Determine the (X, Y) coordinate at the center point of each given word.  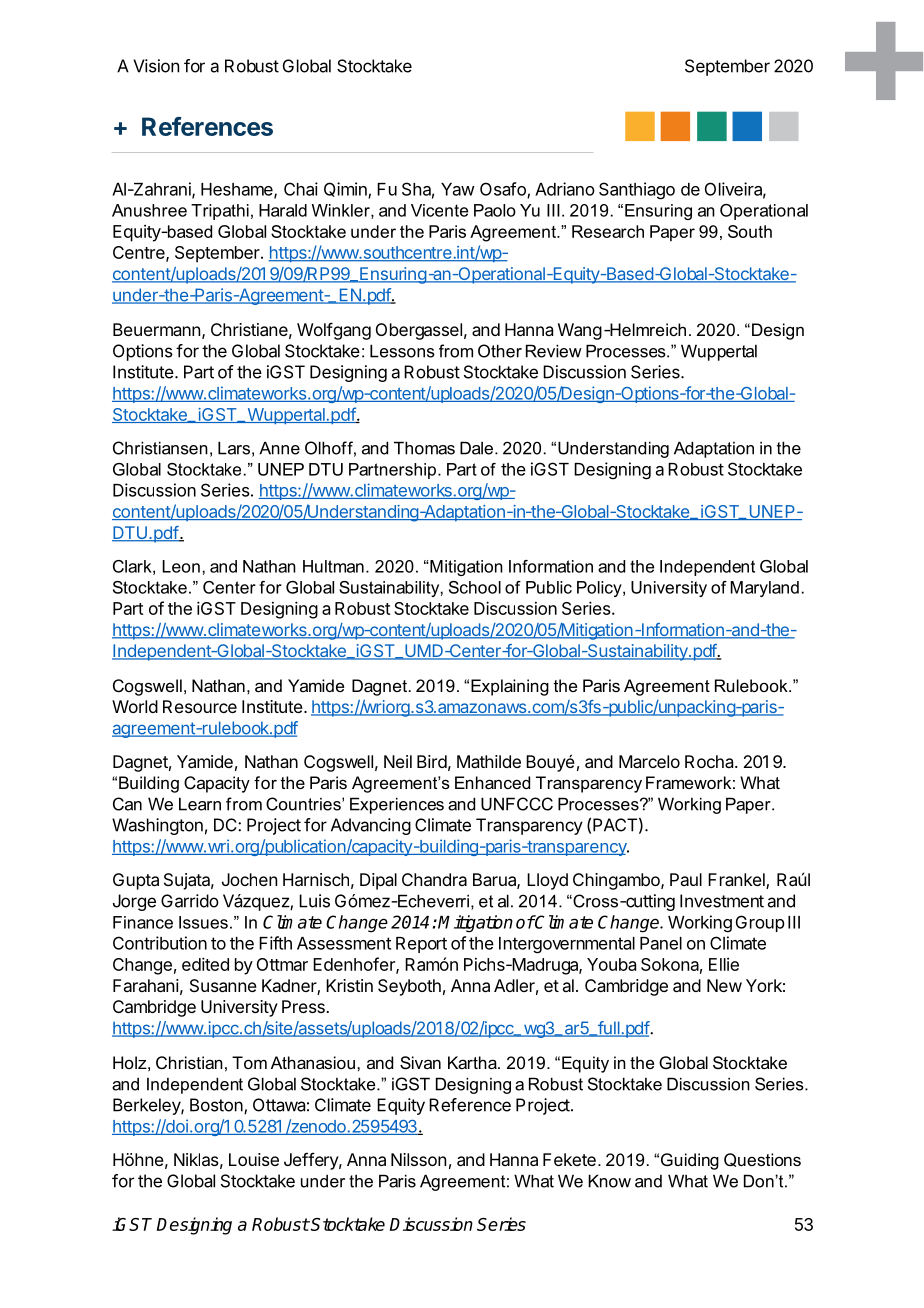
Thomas (424, 448)
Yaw (458, 189)
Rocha (710, 761)
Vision (156, 66)
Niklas (196, 1159)
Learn (200, 804)
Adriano (565, 189)
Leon (181, 566)
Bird (432, 761)
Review (554, 351)
